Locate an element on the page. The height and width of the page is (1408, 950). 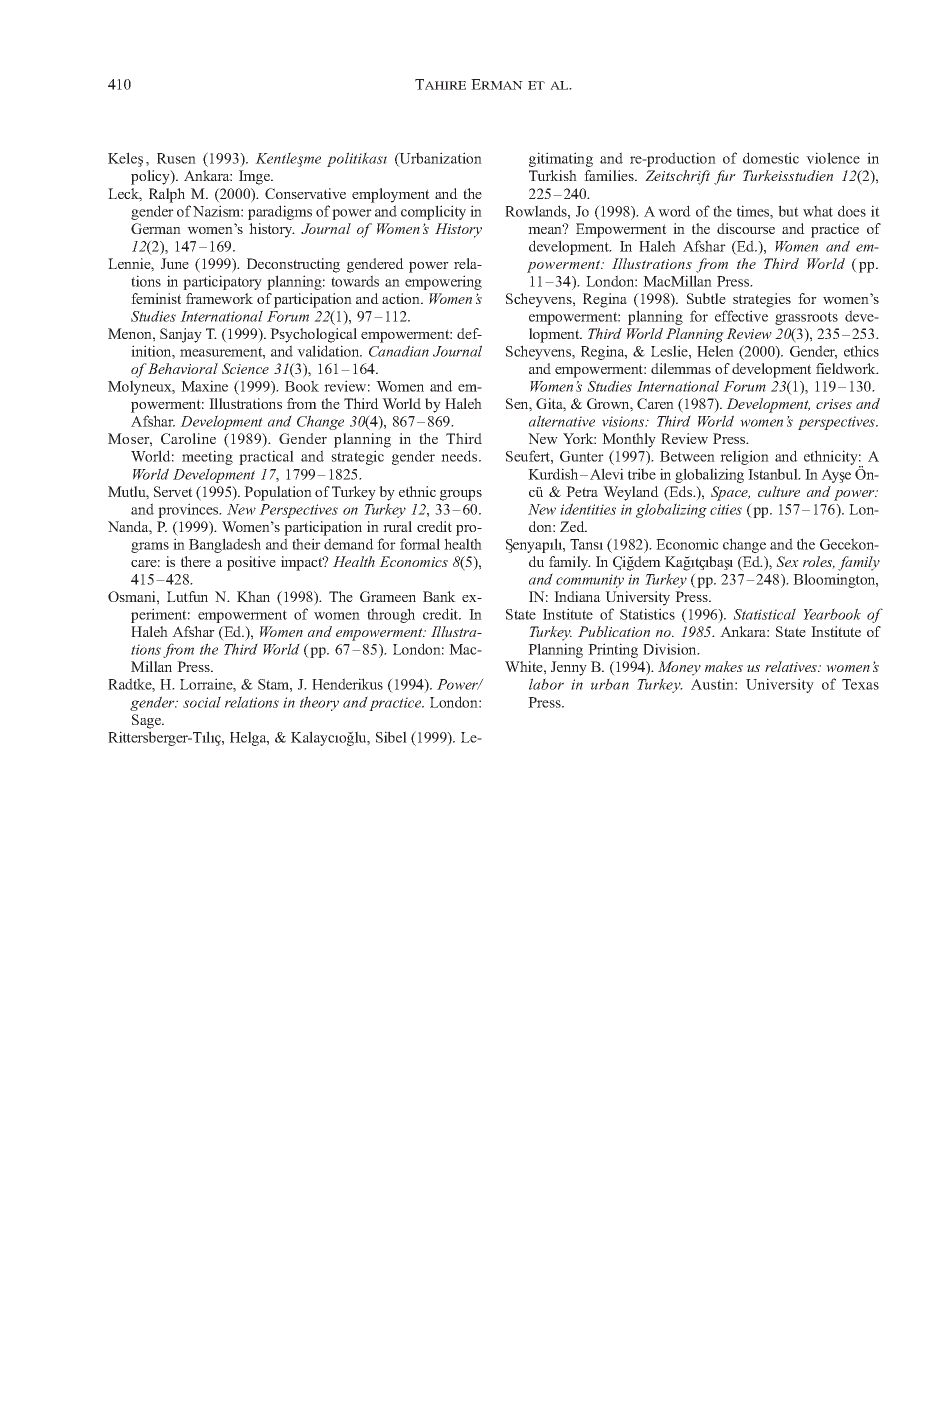
religion is located at coordinates (744, 457).
